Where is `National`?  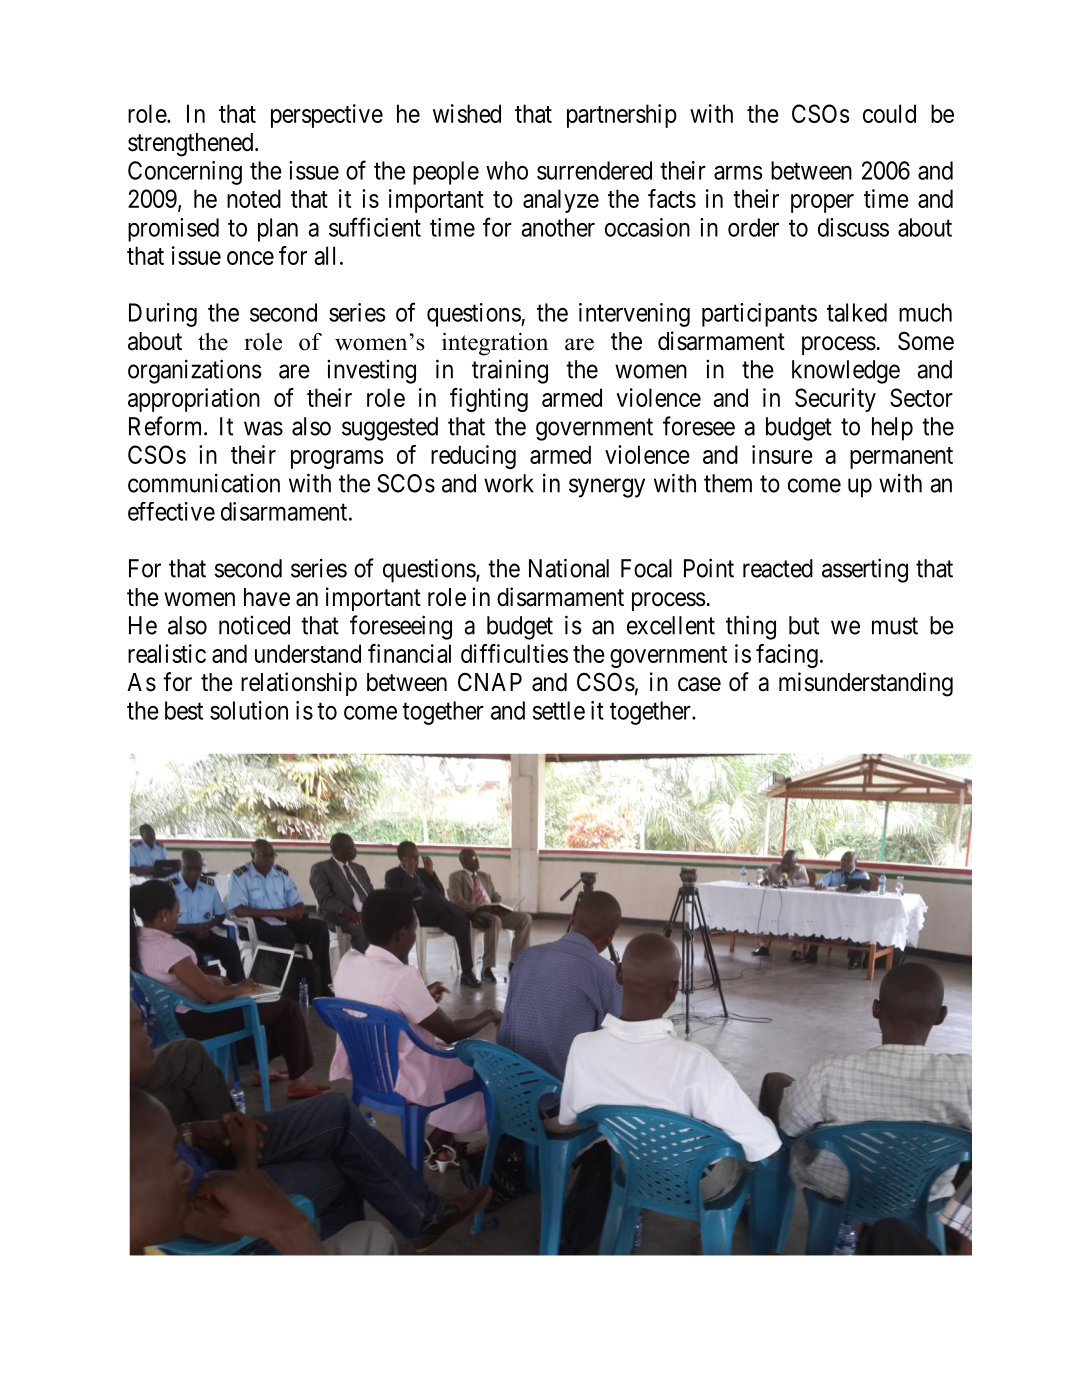 National is located at coordinates (569, 568).
